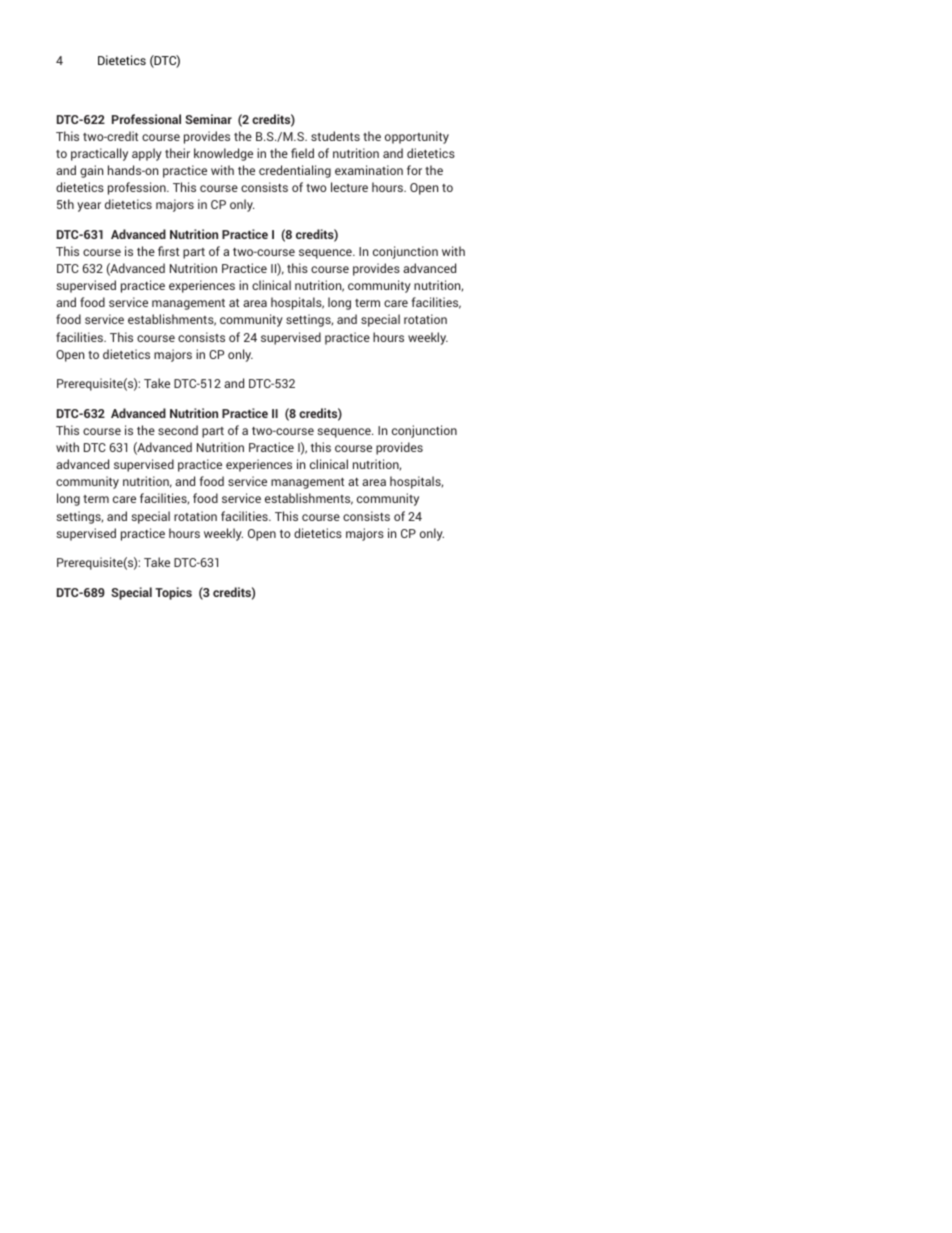  I want to click on for, so click(414, 170).
